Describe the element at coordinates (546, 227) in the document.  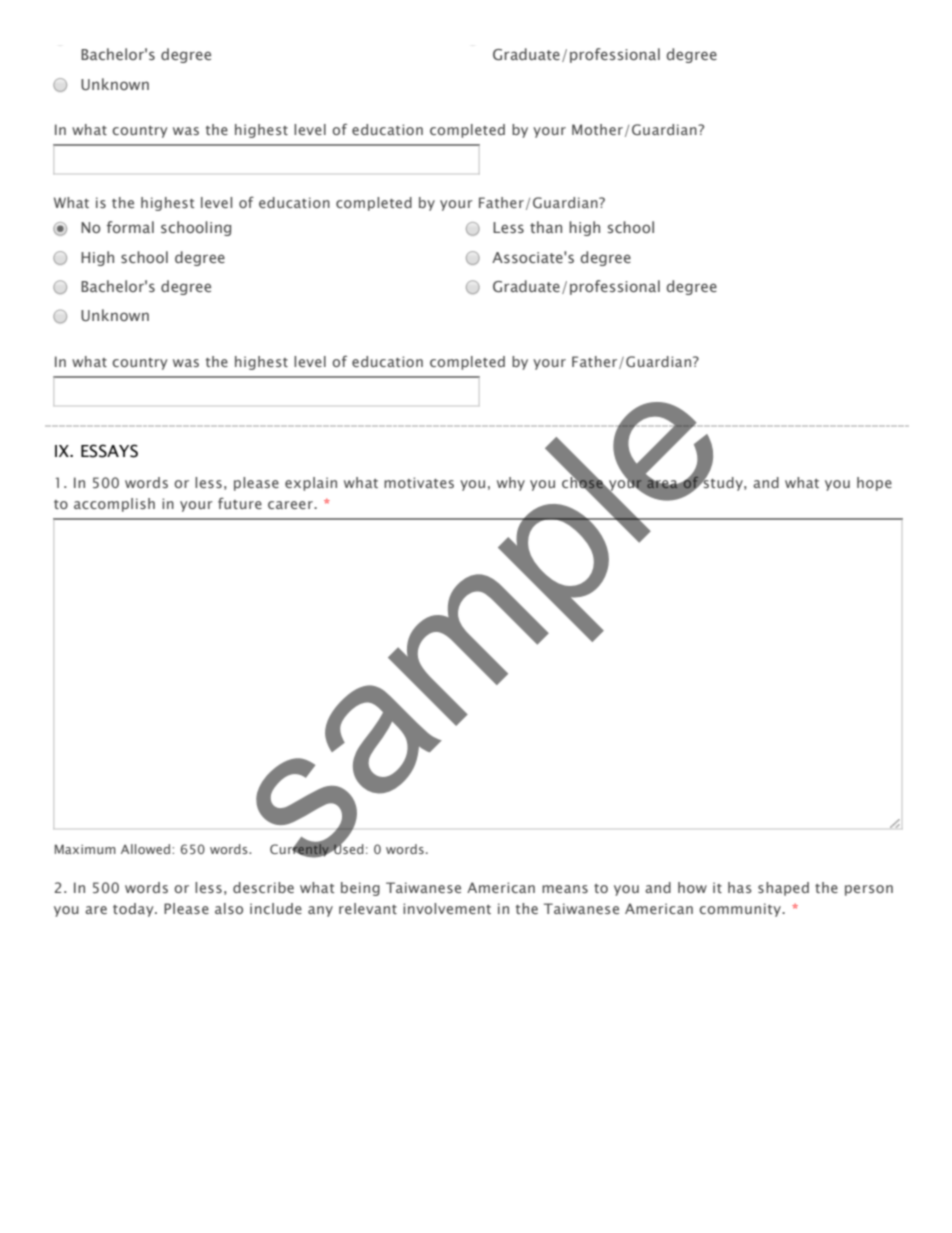
I see `than` at that location.
